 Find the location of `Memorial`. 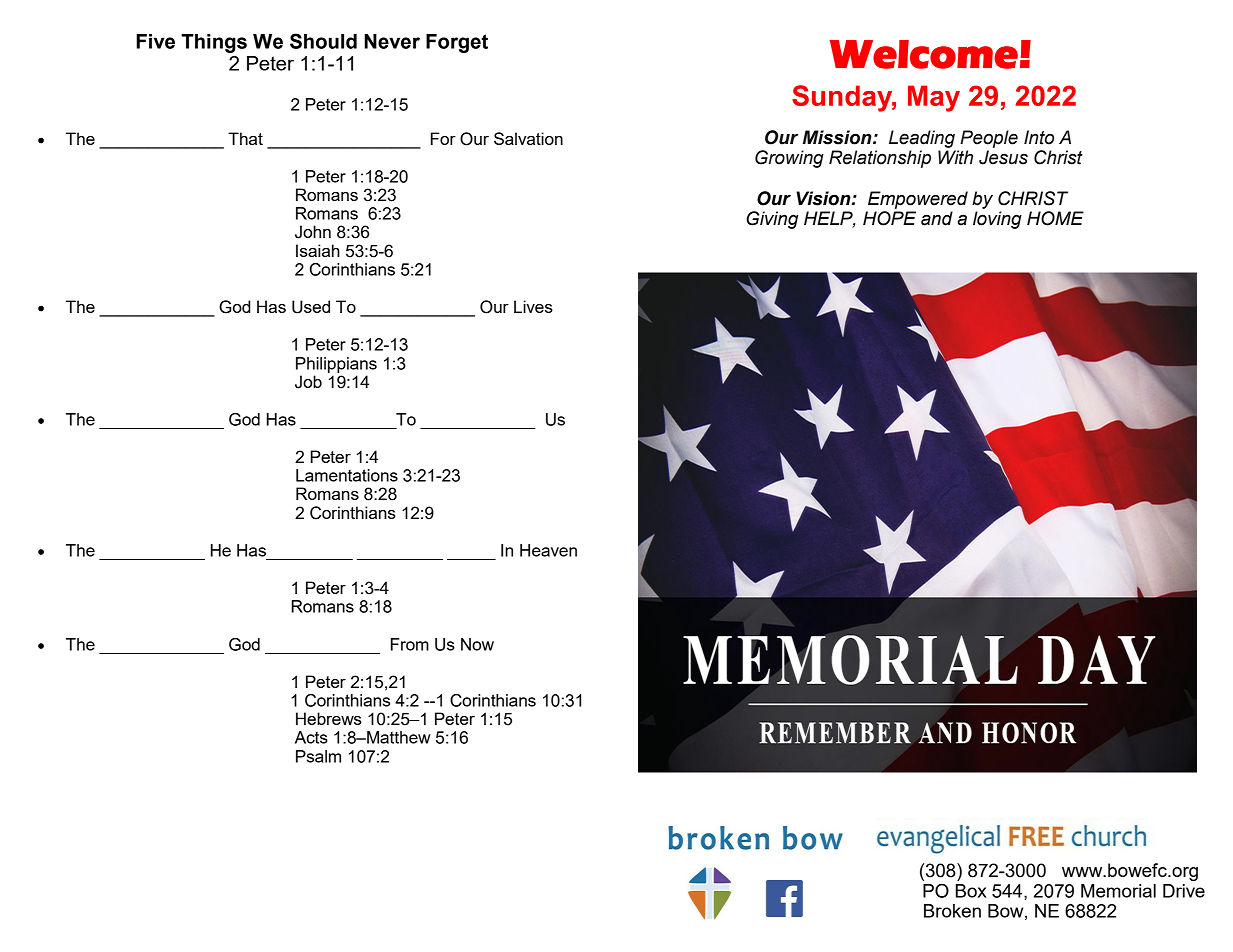

Memorial is located at coordinates (1118, 891).
